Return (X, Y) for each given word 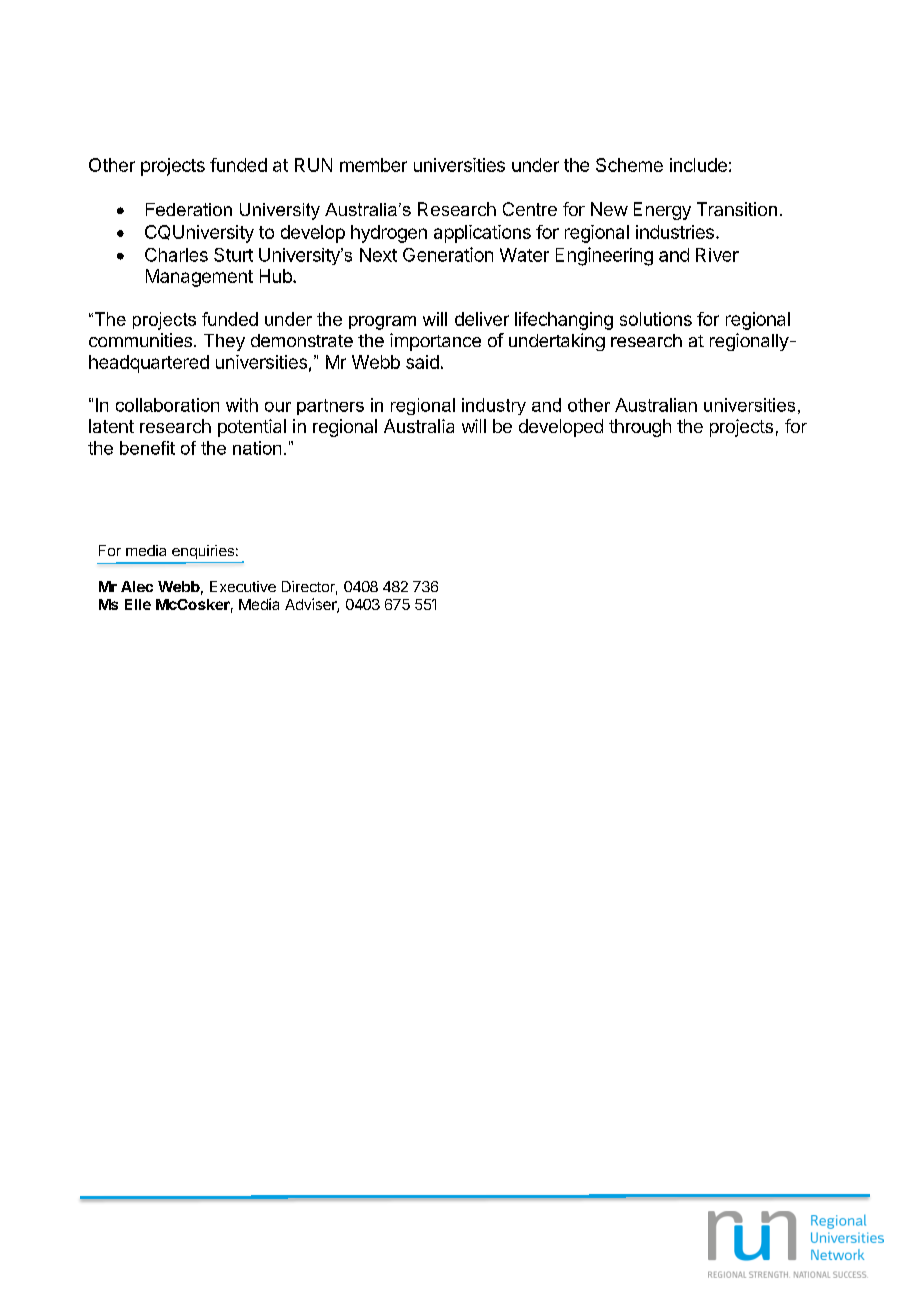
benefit (147, 448)
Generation (448, 254)
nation (257, 448)
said (422, 362)
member (373, 165)
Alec (137, 586)
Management (199, 278)
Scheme (629, 165)
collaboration (167, 405)
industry (494, 406)
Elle (138, 604)
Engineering (604, 256)
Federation (189, 209)
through (640, 428)
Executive (243, 586)
